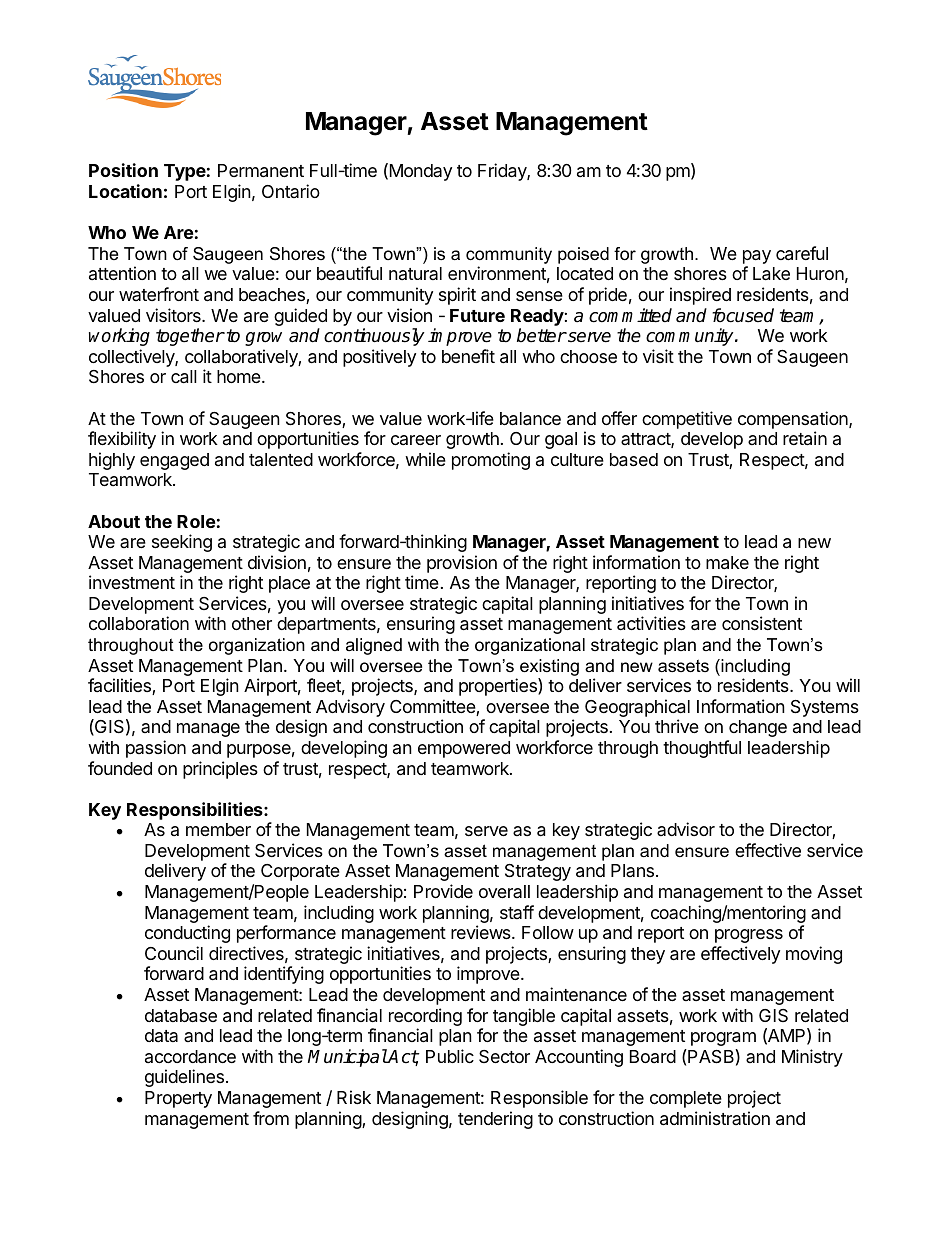 The image size is (952, 1233). I want to click on administration, so click(715, 1118).
